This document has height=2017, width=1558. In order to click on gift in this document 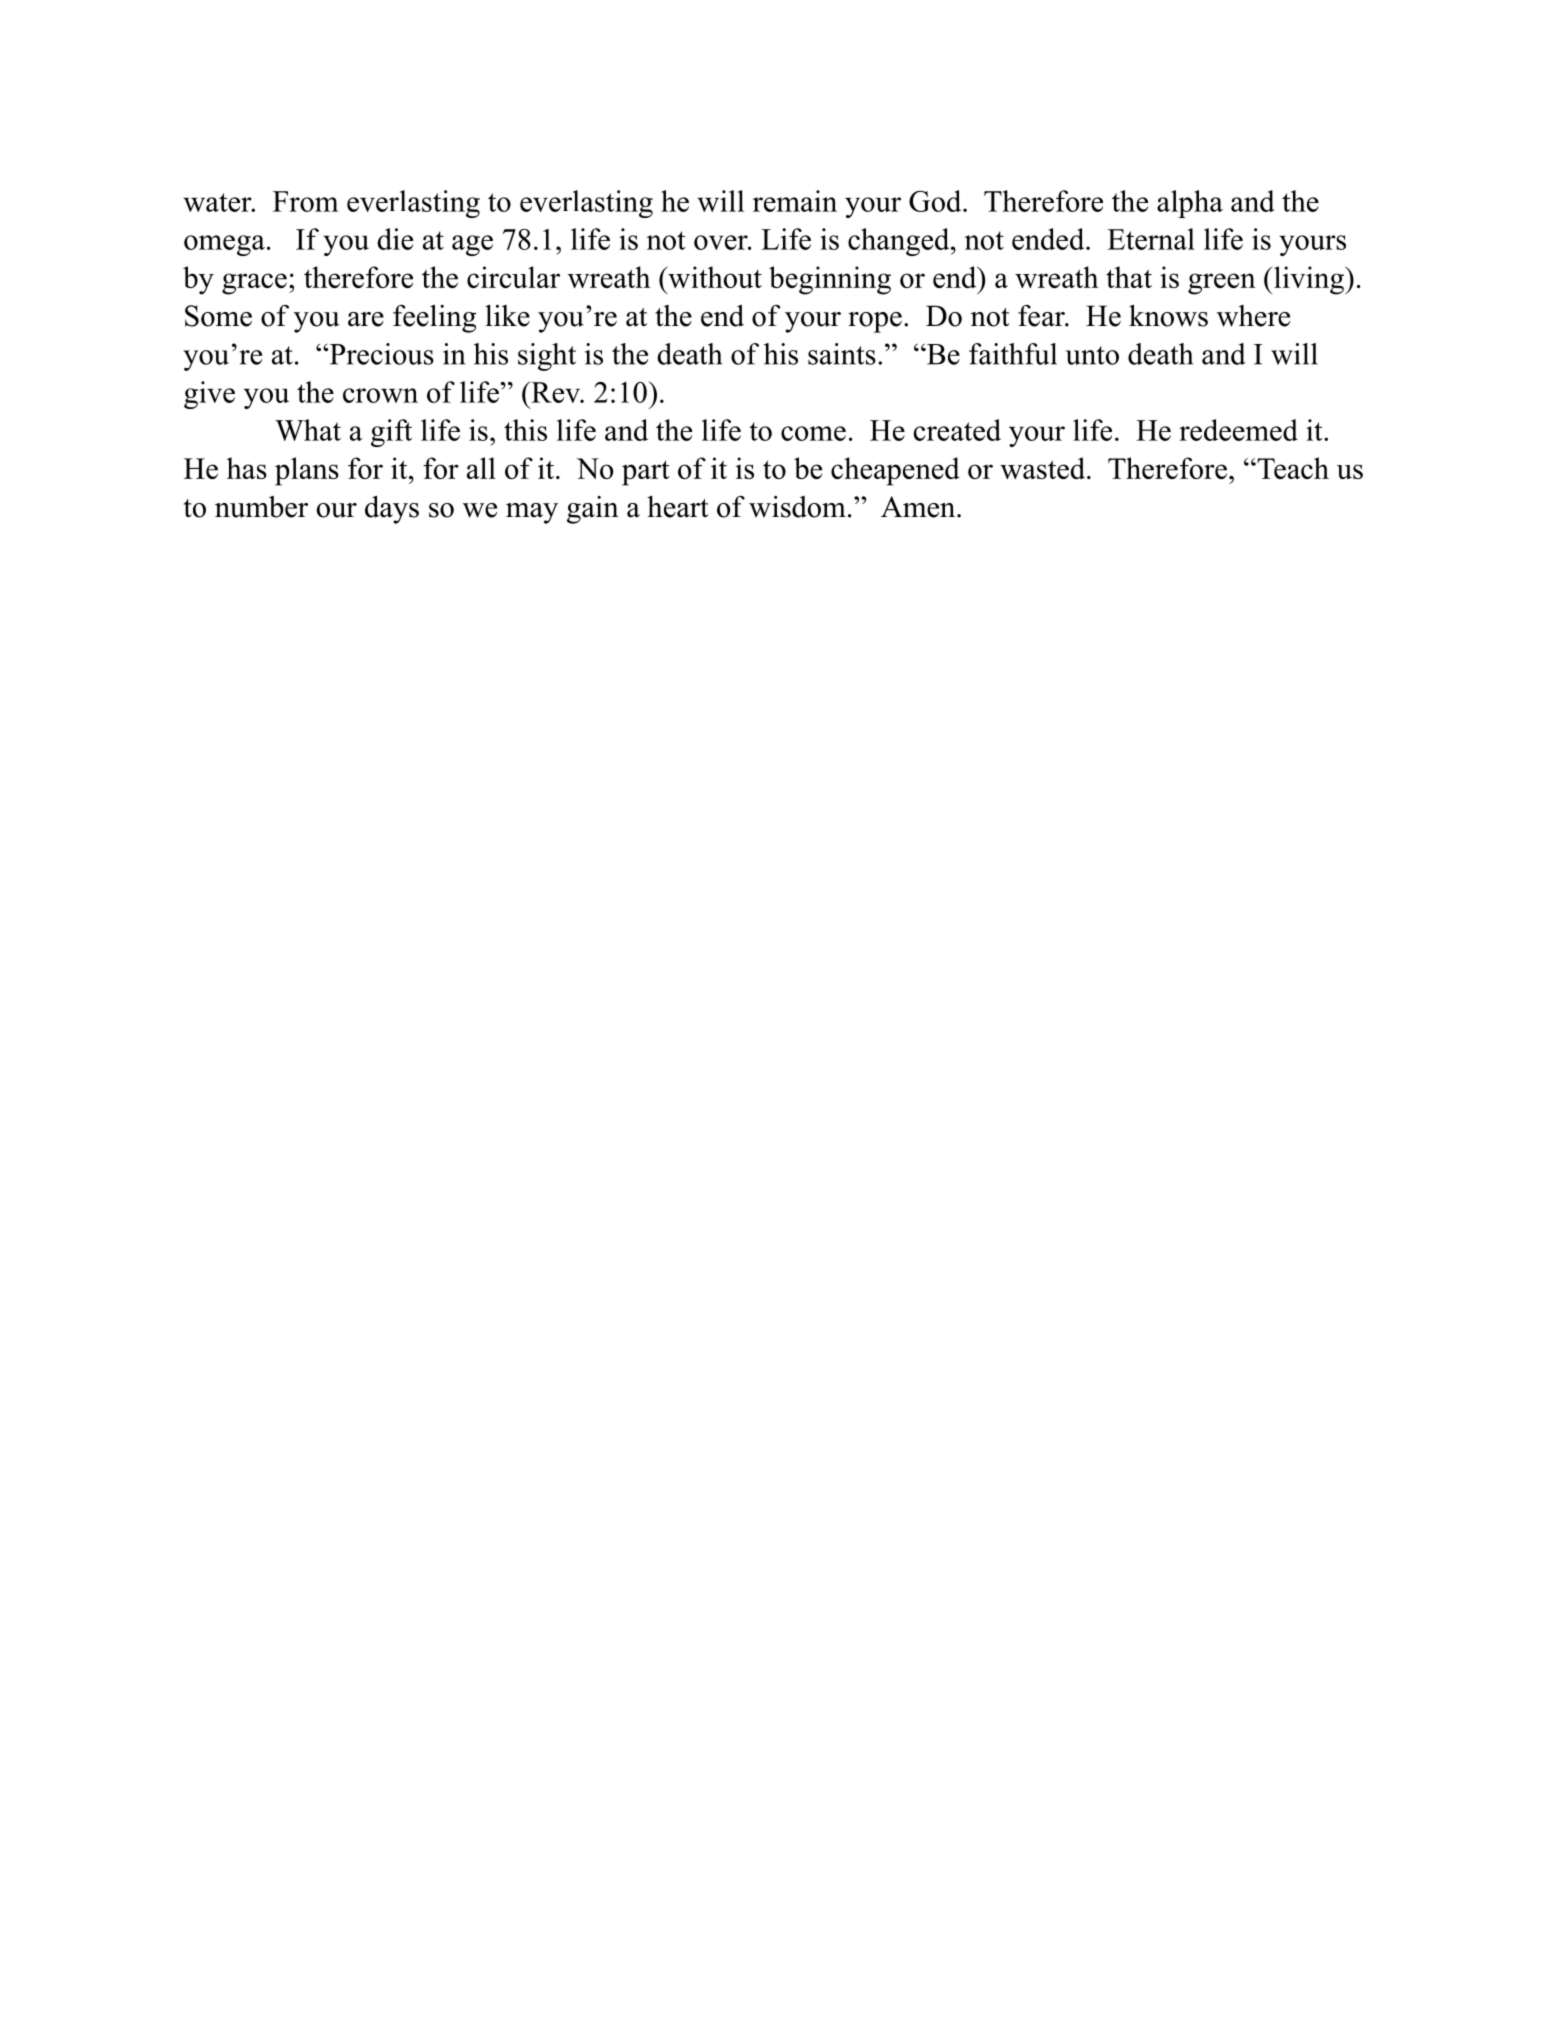, I will do `click(391, 433)`.
